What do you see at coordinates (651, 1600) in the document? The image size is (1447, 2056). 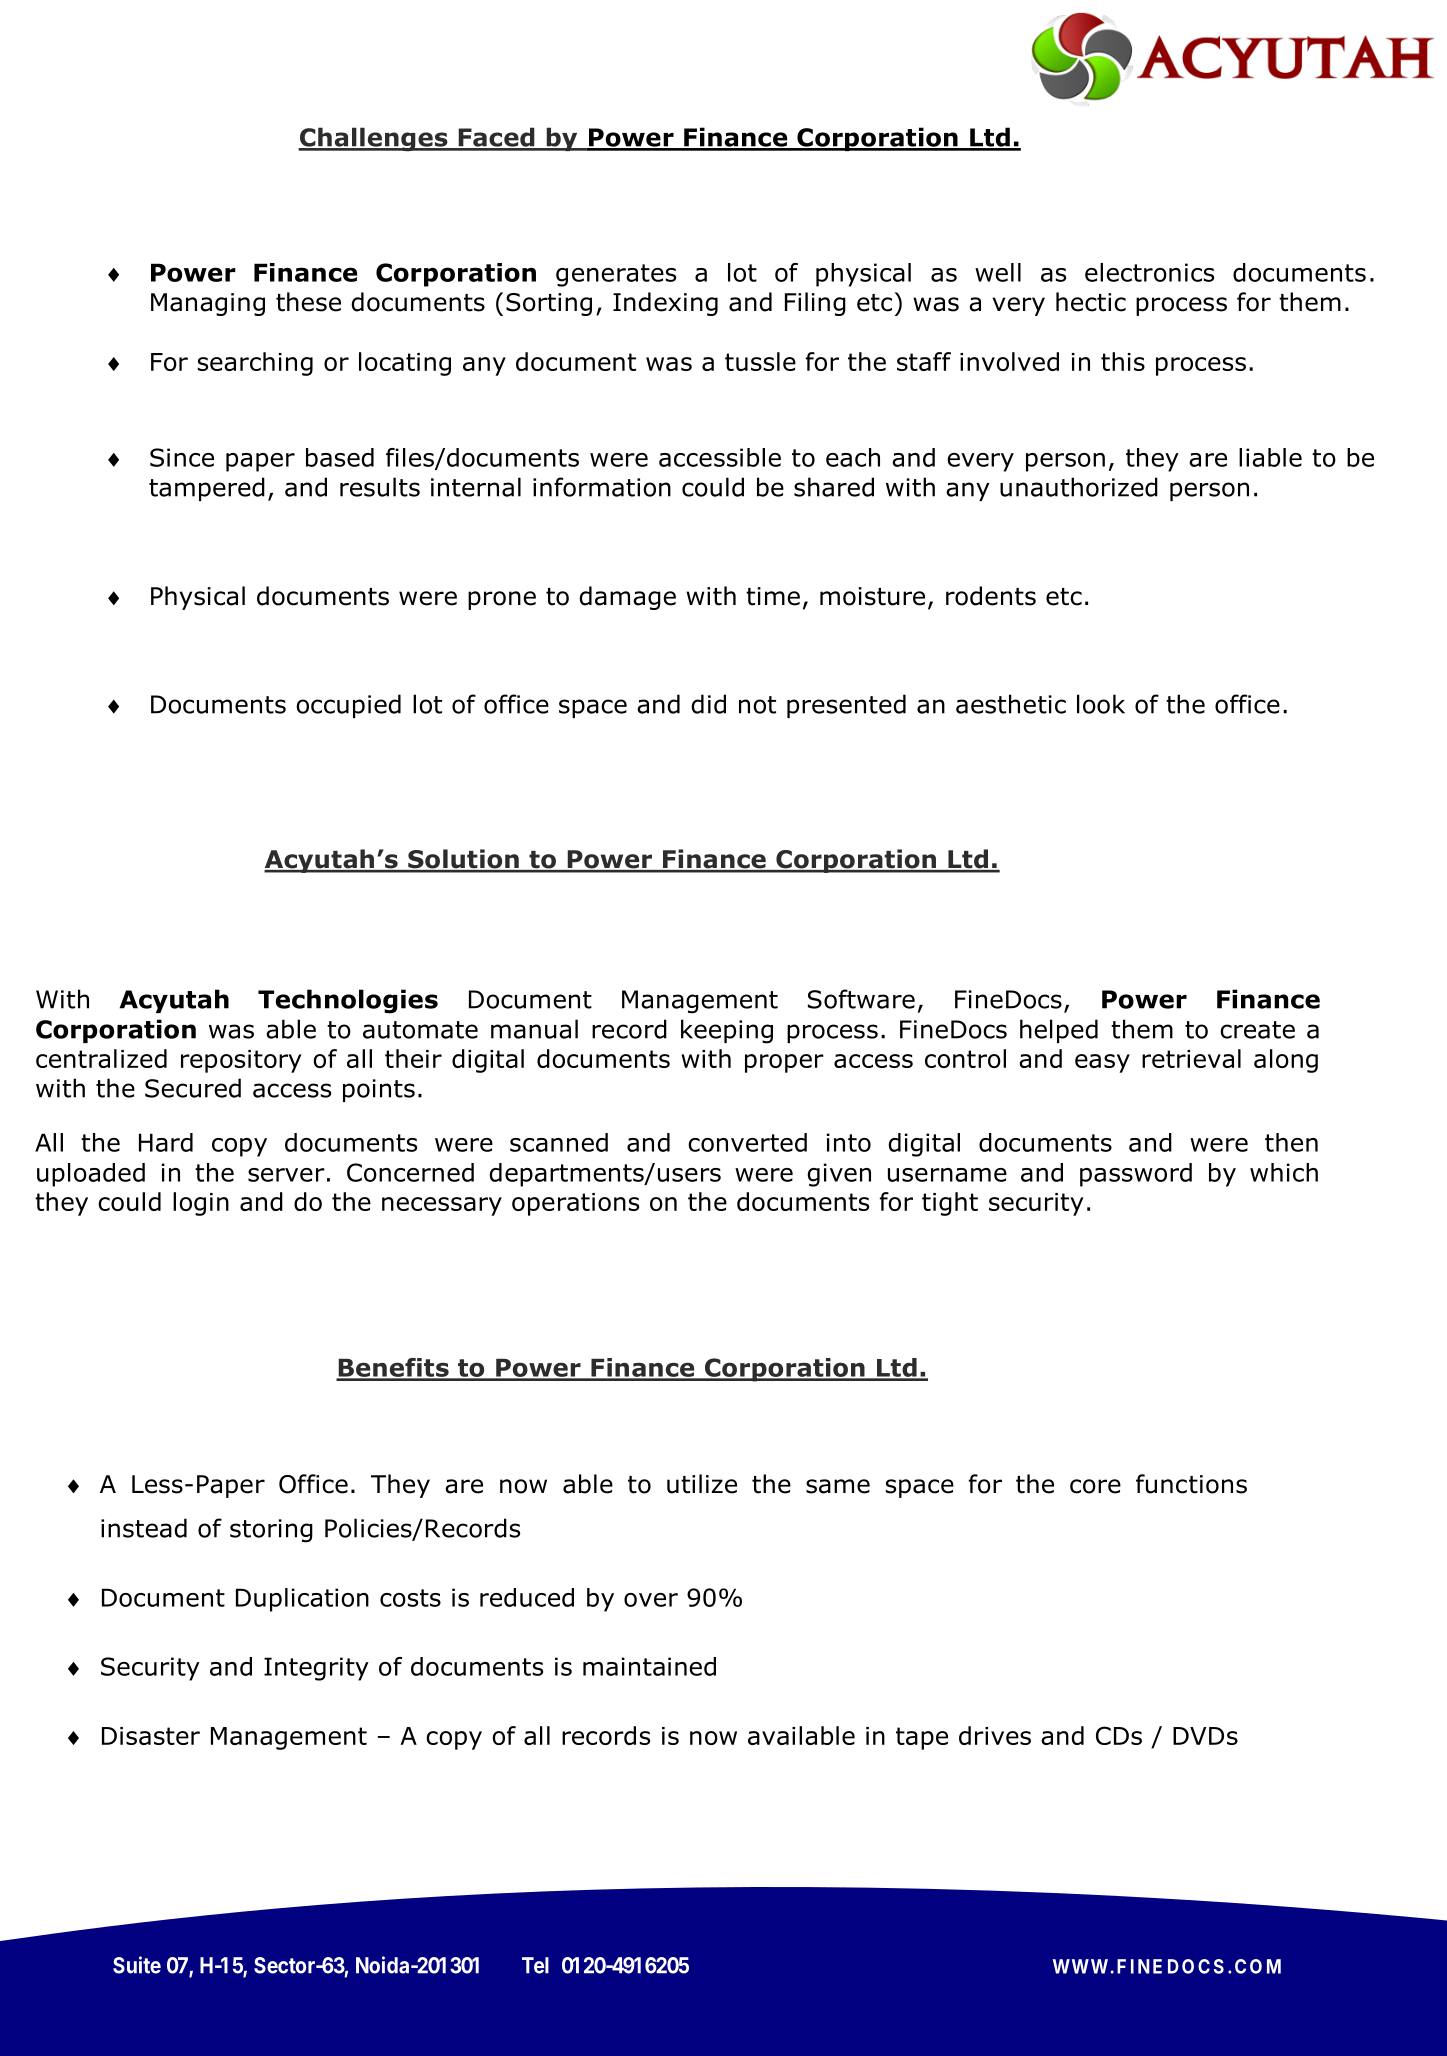 I see `over` at bounding box center [651, 1600].
